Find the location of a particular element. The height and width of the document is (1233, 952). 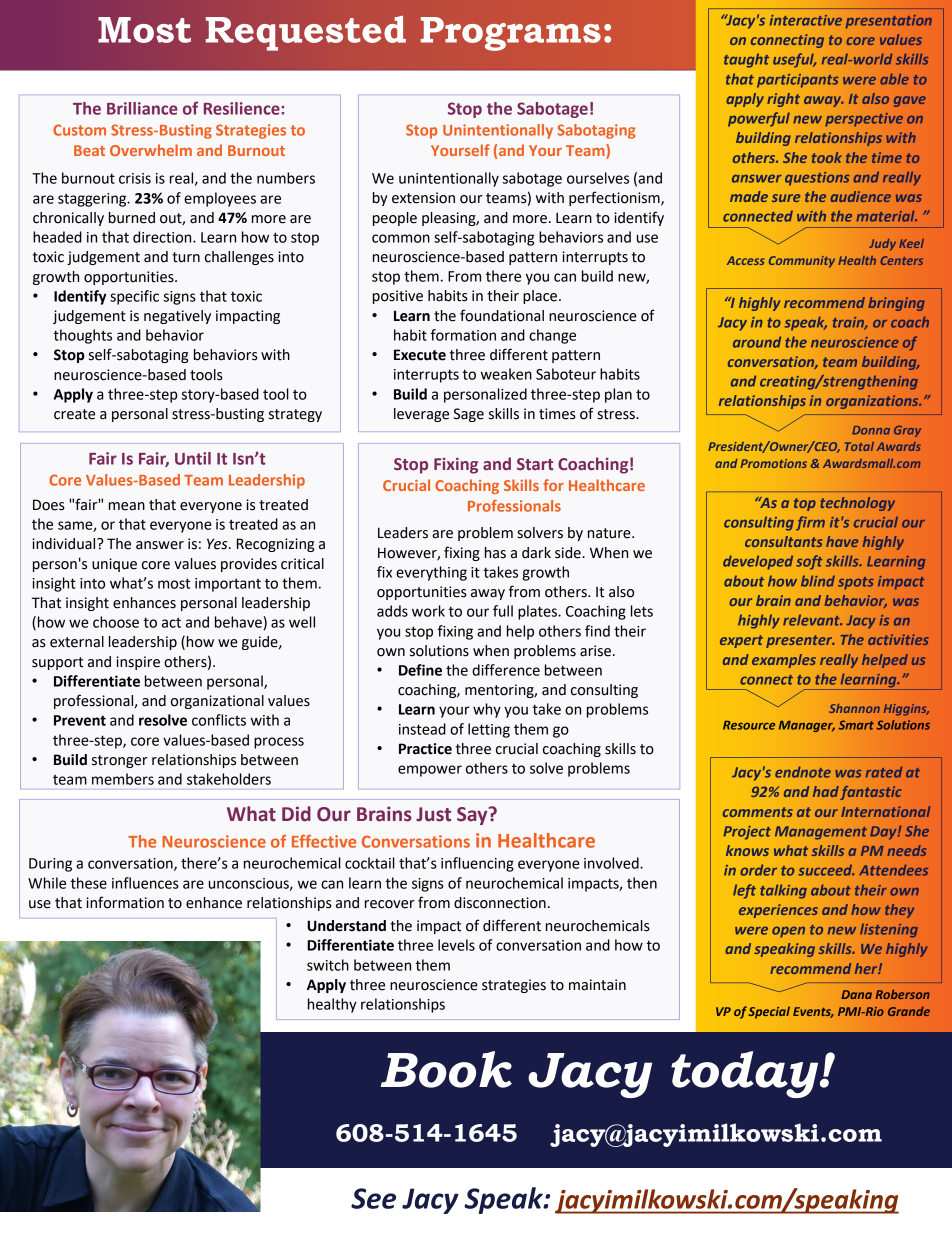

Brilliance is located at coordinates (142, 108).
